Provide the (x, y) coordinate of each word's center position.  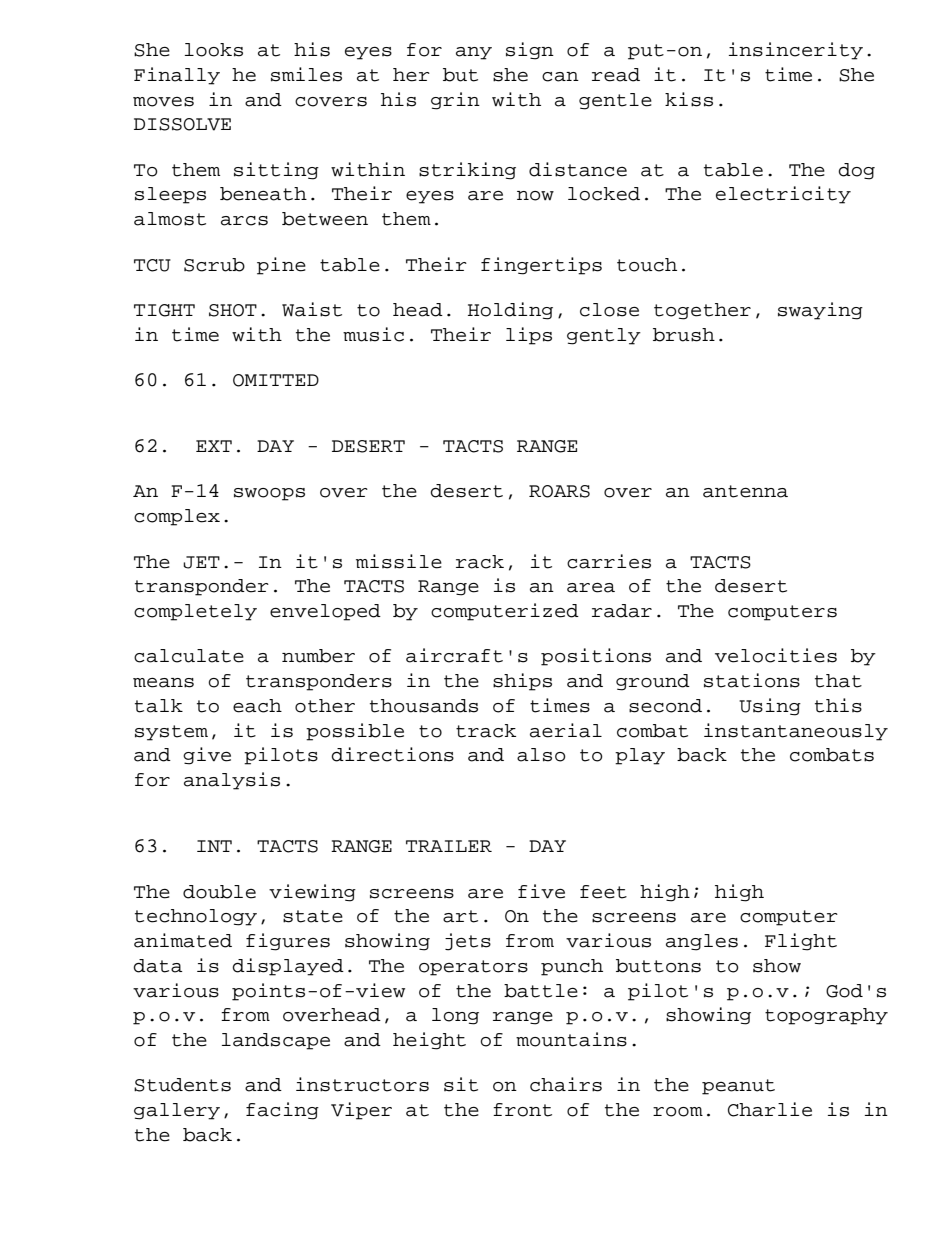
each (257, 706)
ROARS (559, 491)
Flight (801, 942)
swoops (269, 494)
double (219, 892)
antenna (745, 491)
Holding (510, 311)
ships (522, 682)
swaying (820, 311)
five (541, 891)
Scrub (214, 265)
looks (214, 50)
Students (182, 1085)
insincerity (796, 51)
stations (752, 680)
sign (530, 51)
